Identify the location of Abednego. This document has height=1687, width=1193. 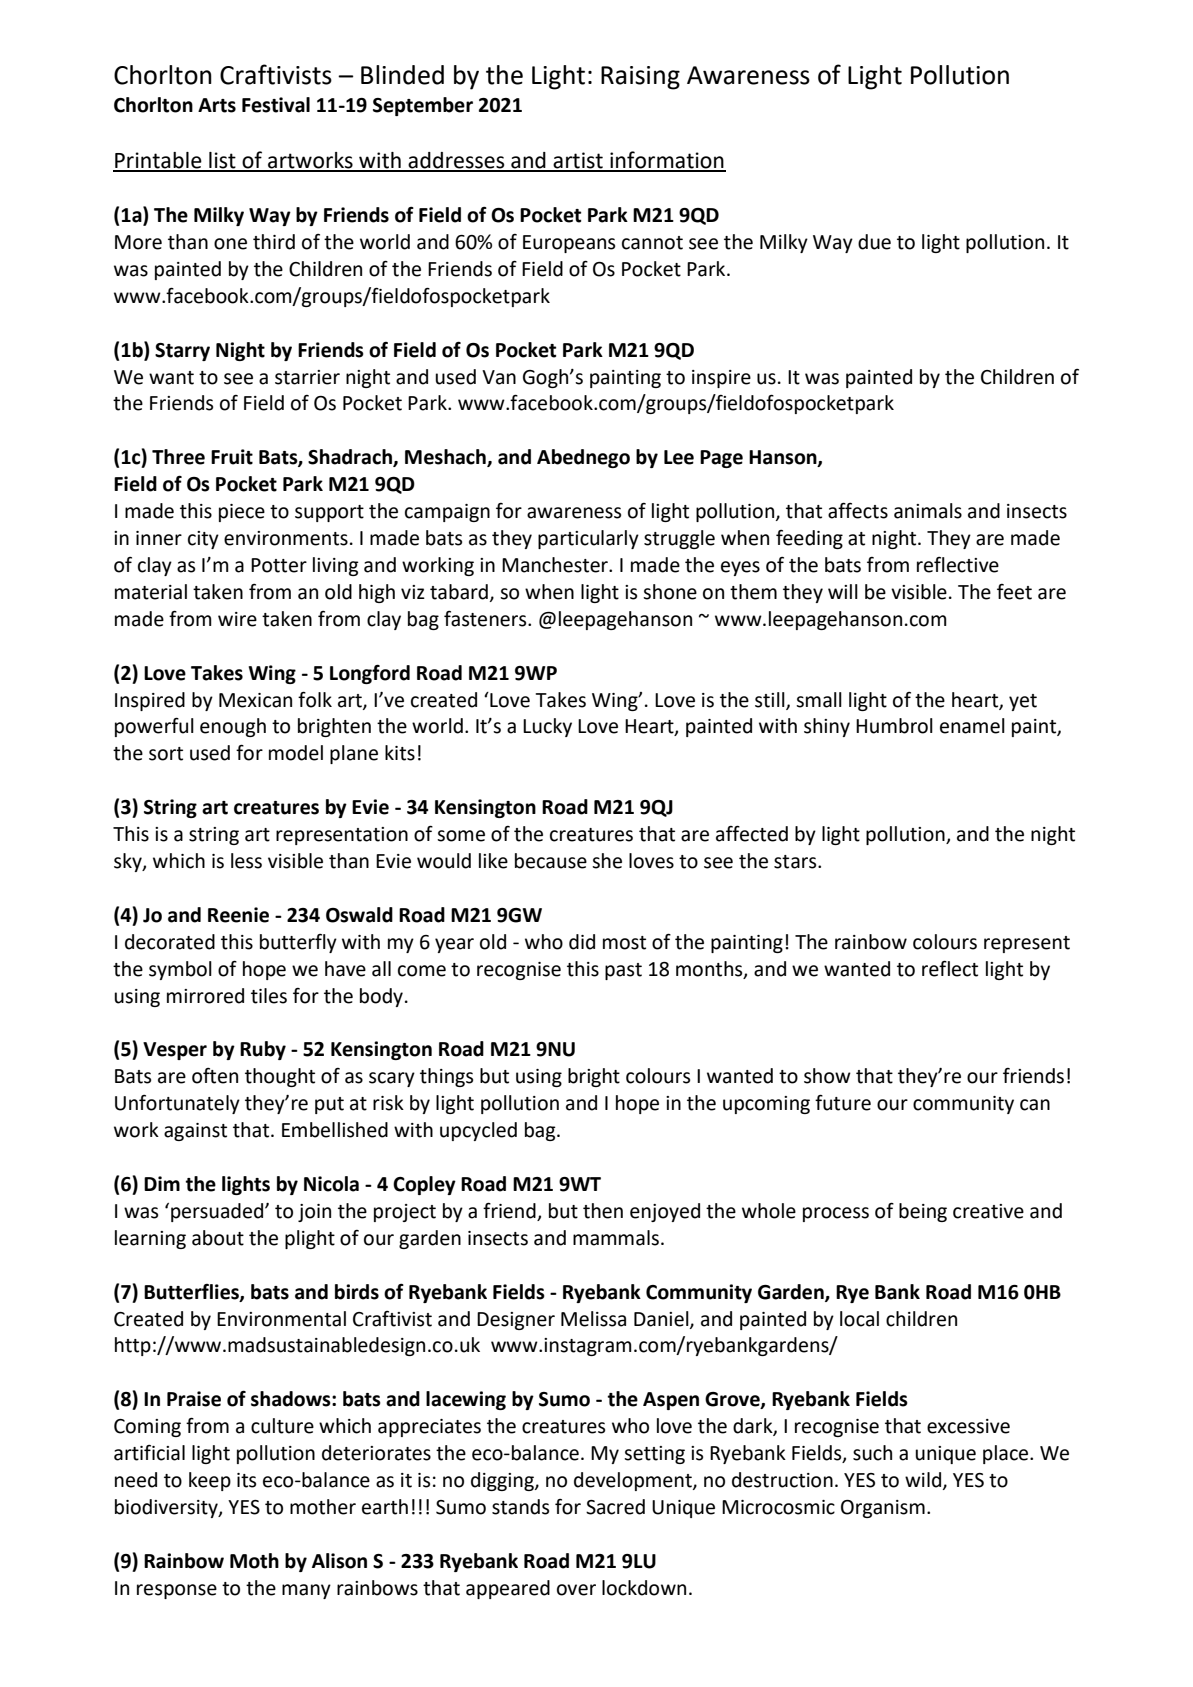
(583, 458).
